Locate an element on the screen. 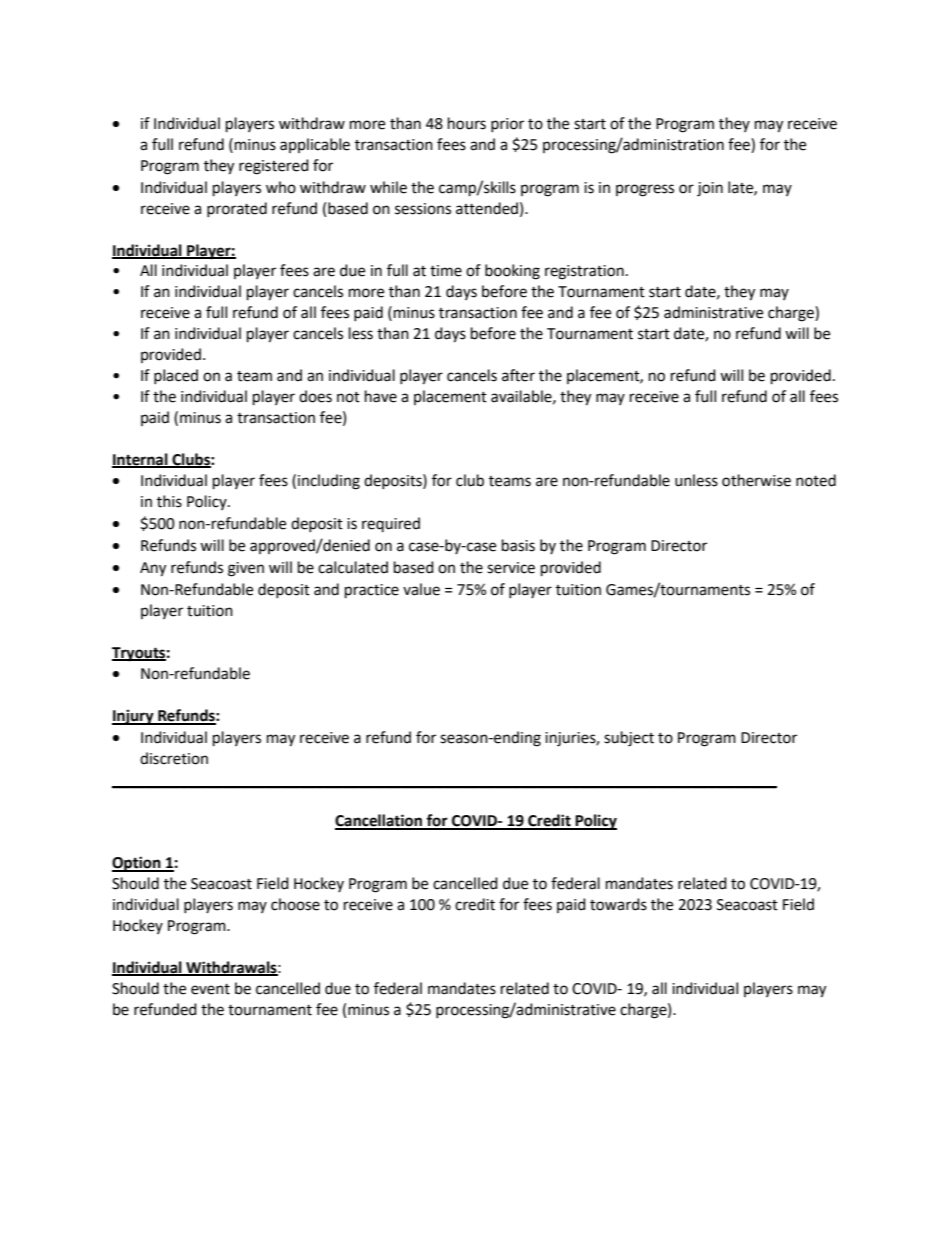  towards is located at coordinates (618, 904).
